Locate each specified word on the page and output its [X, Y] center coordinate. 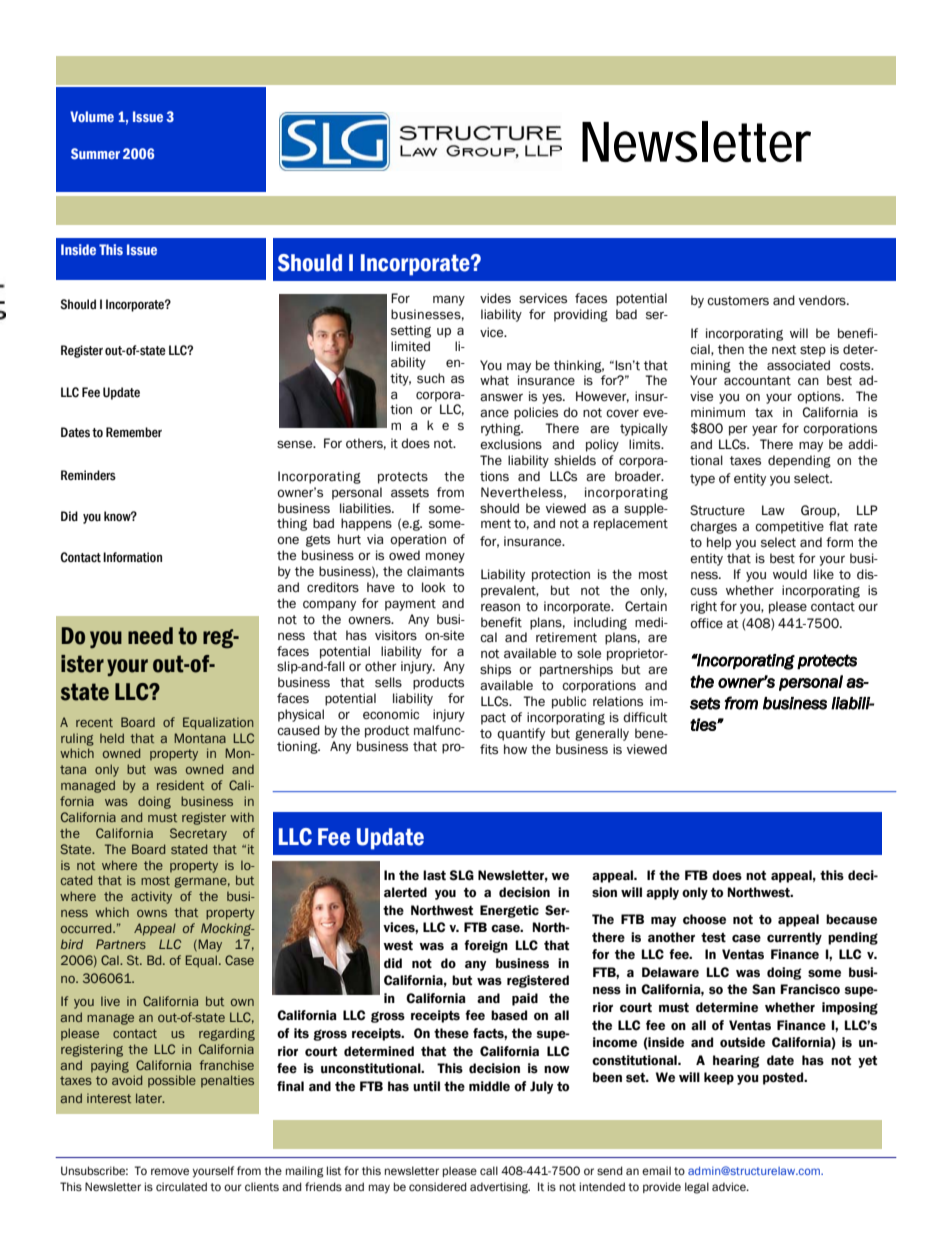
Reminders [88, 475]
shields [575, 460]
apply [662, 893]
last [434, 875]
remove [170, 1171]
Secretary [198, 834]
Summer [95, 153]
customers [738, 301]
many [449, 300]
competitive [789, 527]
